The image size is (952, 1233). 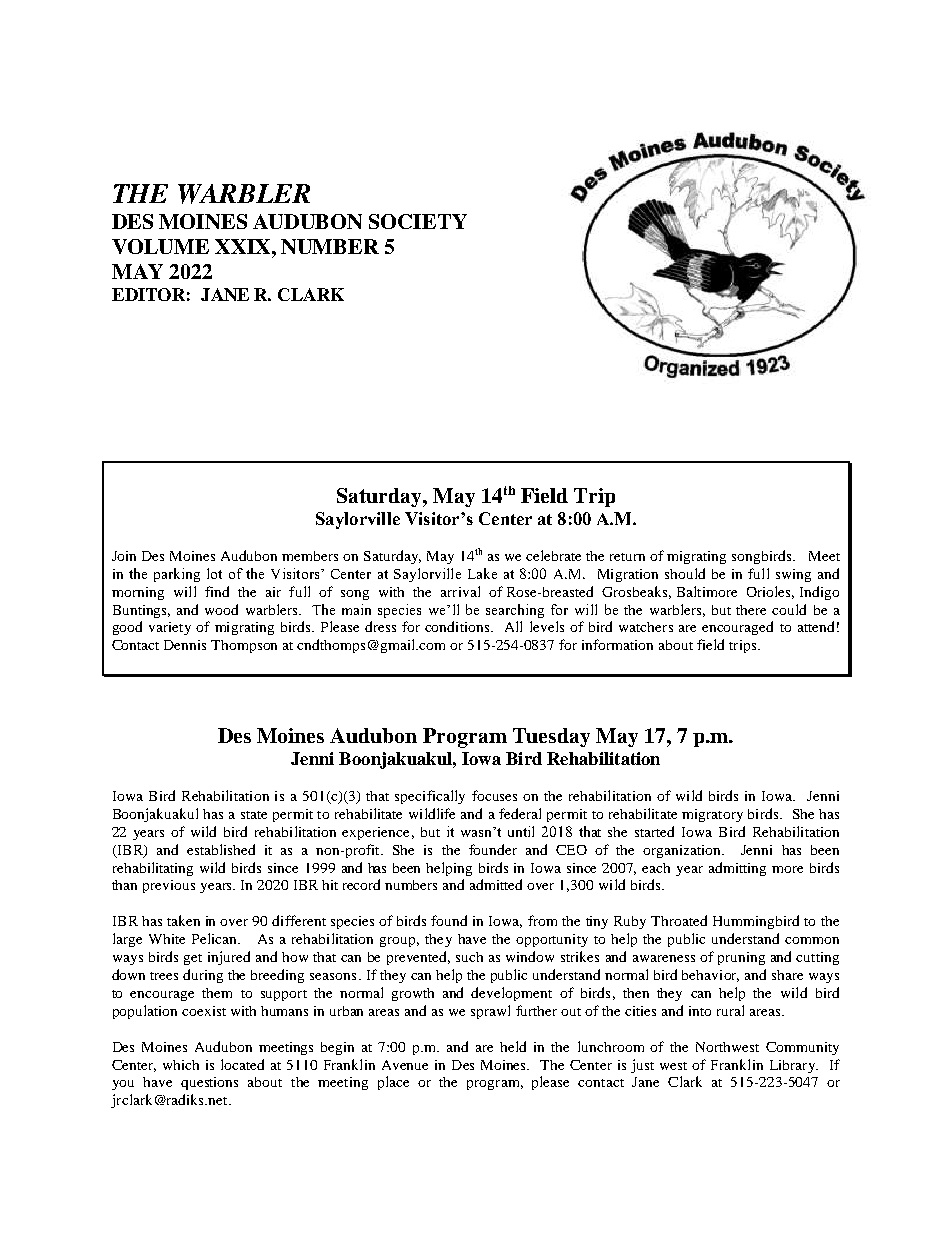 What do you see at coordinates (214, 573) in the screenshot?
I see `lot` at bounding box center [214, 573].
